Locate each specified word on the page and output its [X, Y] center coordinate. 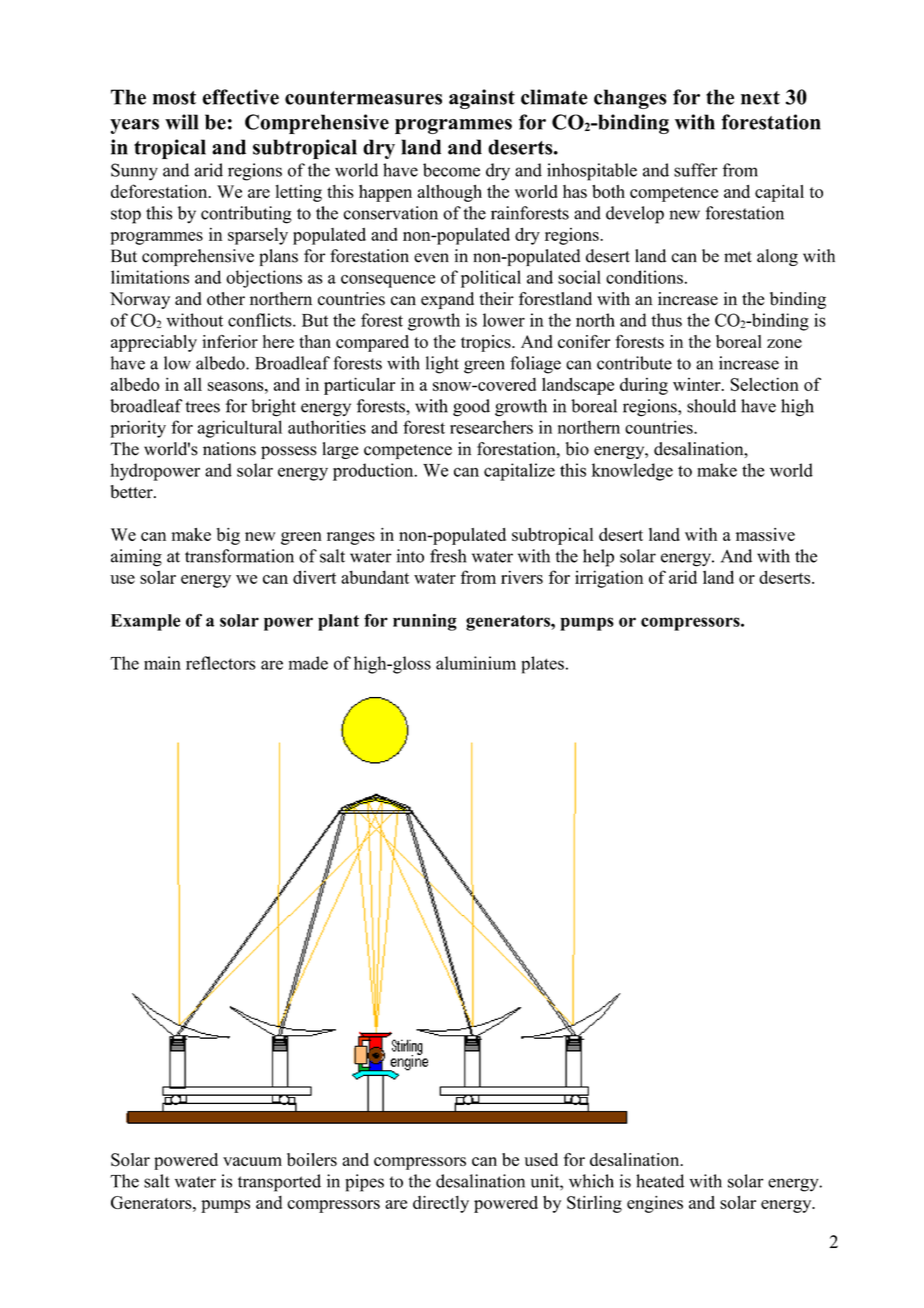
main [162, 663]
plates [542, 665]
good [471, 408]
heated [660, 1181]
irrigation [609, 579]
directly [441, 1204]
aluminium [476, 663]
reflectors [221, 663]
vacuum [252, 1161]
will [182, 122]
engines [655, 1204]
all [193, 384]
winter [698, 384]
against [482, 99]
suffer [696, 170]
